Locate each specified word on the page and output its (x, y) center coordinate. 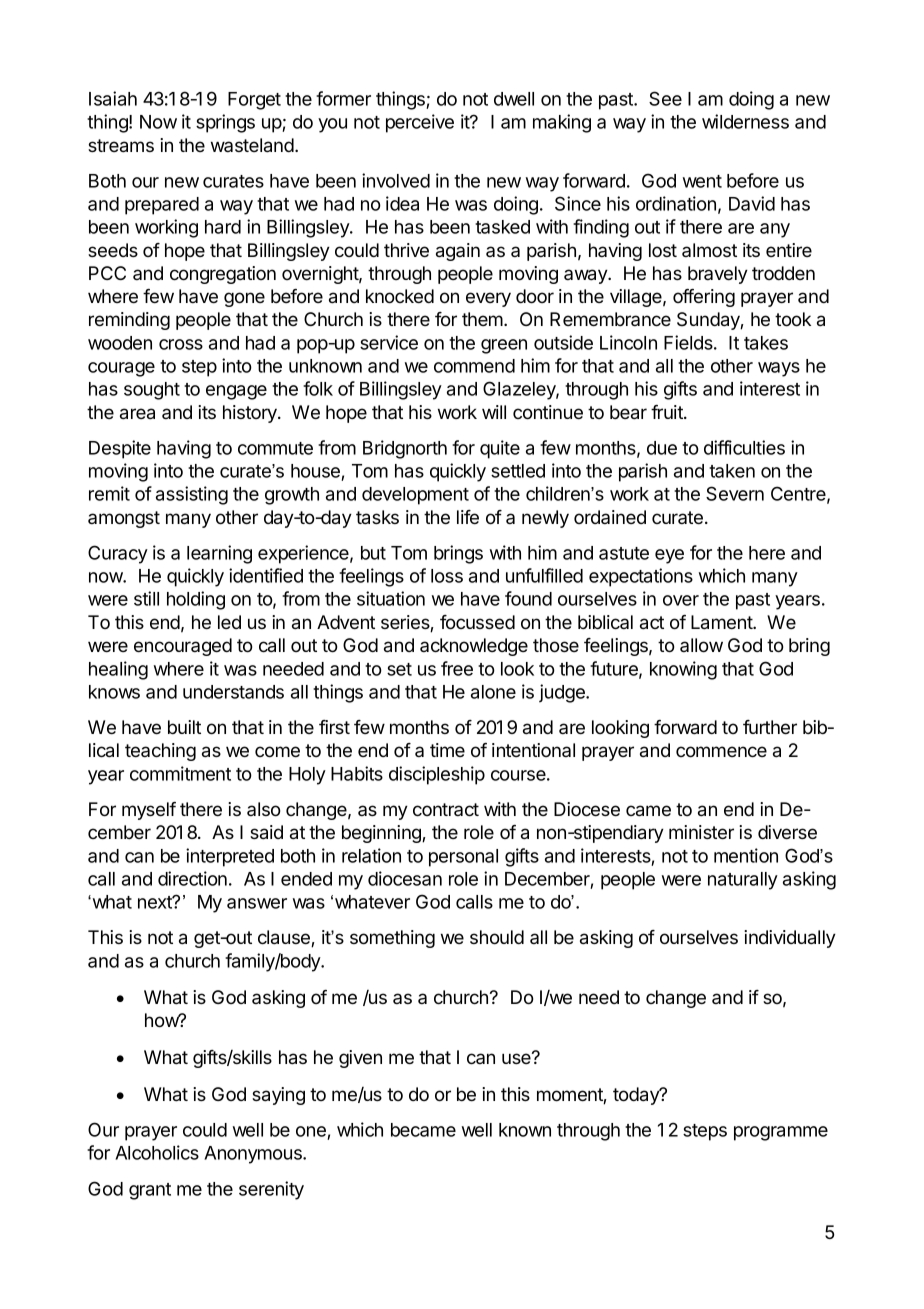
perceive (420, 123)
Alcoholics (157, 1152)
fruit (668, 412)
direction (192, 878)
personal (463, 858)
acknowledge (474, 647)
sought (152, 391)
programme (781, 1133)
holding (196, 600)
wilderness (745, 121)
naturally (743, 881)
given (360, 1059)
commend (474, 366)
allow (701, 645)
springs (225, 123)
